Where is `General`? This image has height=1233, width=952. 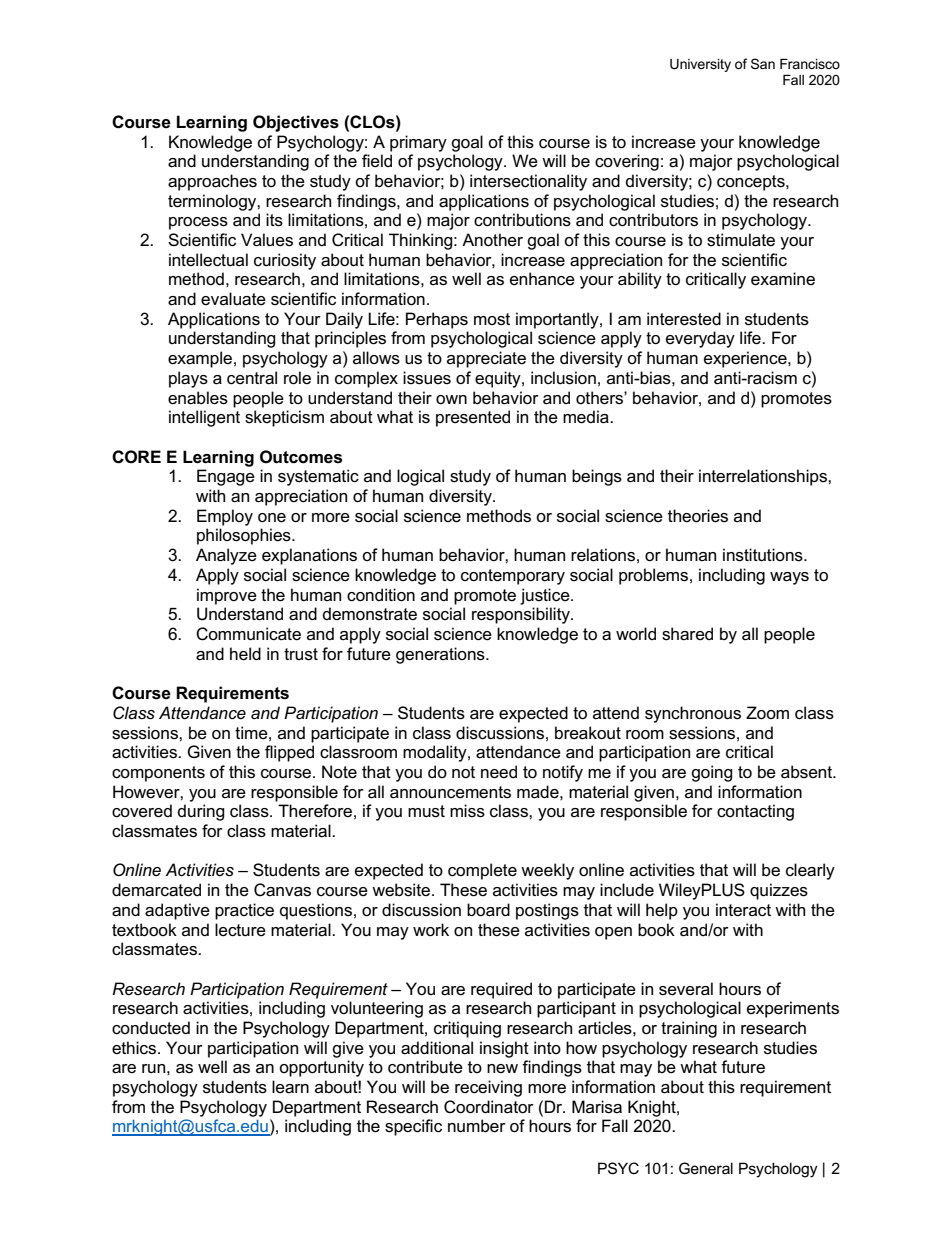
General is located at coordinates (706, 1168).
